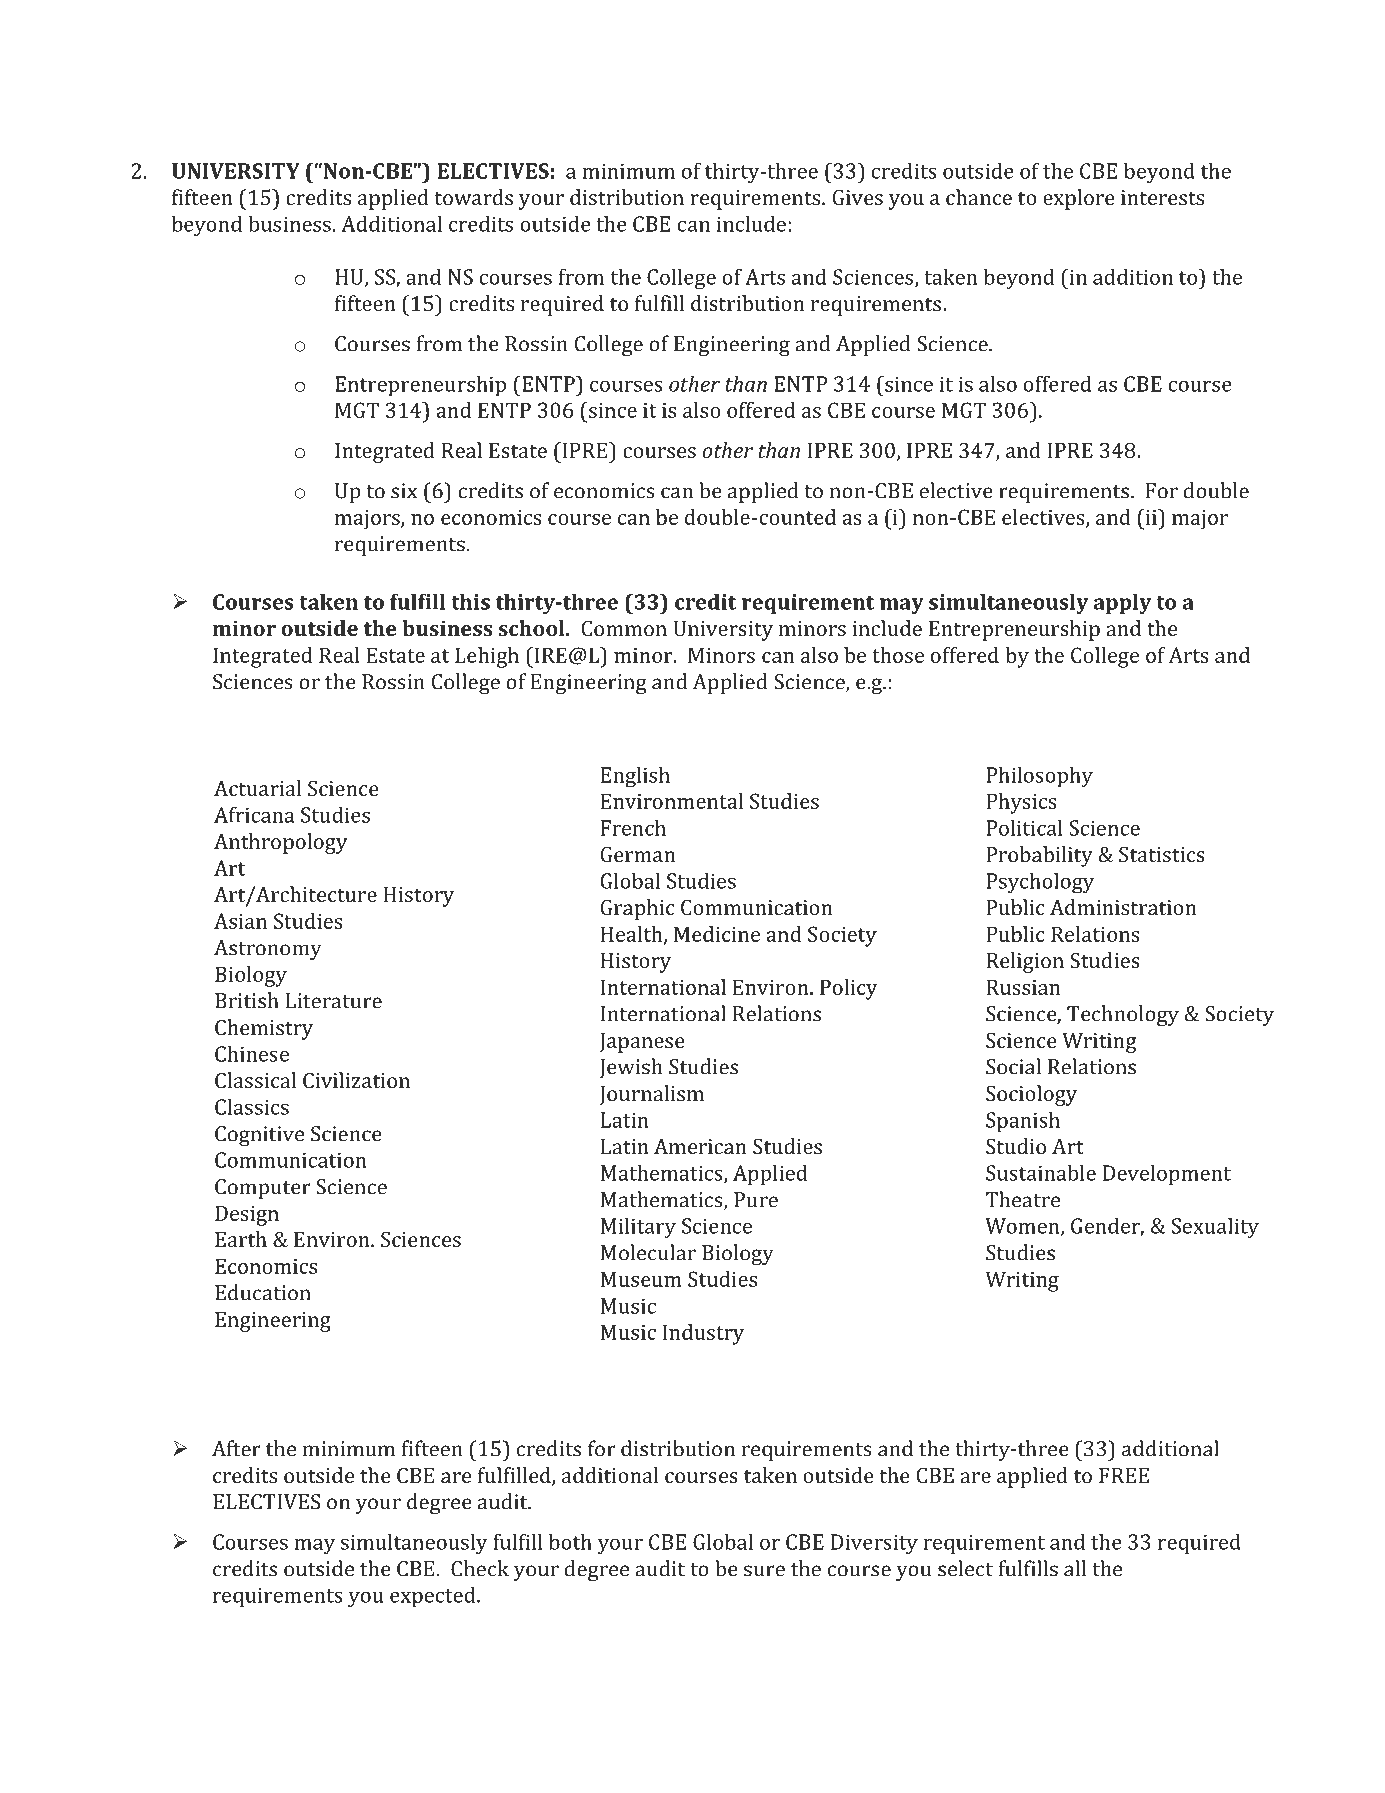 Image resolution: width=1385 pixels, height=1793 pixels. What do you see at coordinates (858, 197) in the document?
I see `Gives` at bounding box center [858, 197].
